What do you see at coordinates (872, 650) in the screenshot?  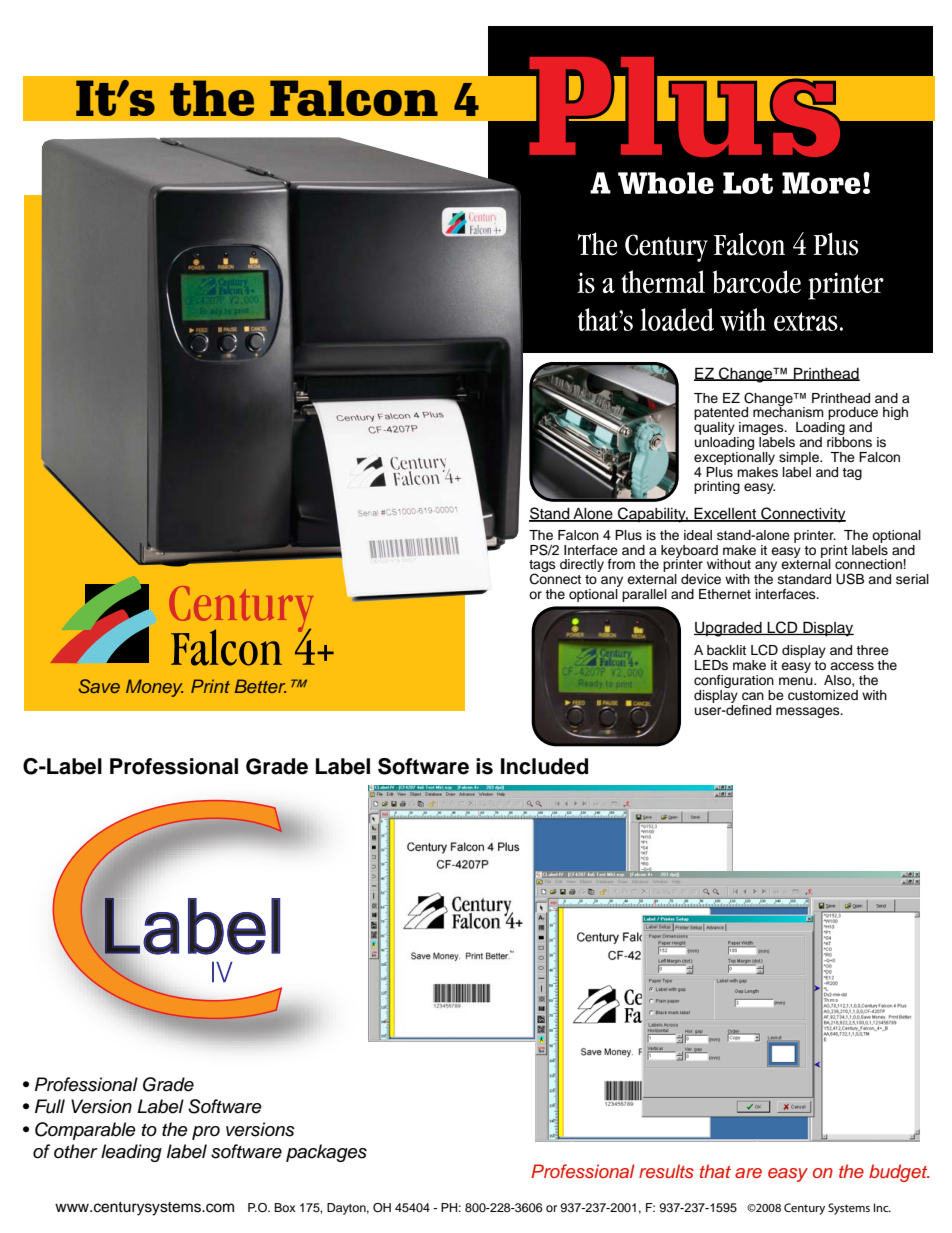 I see `three` at bounding box center [872, 650].
